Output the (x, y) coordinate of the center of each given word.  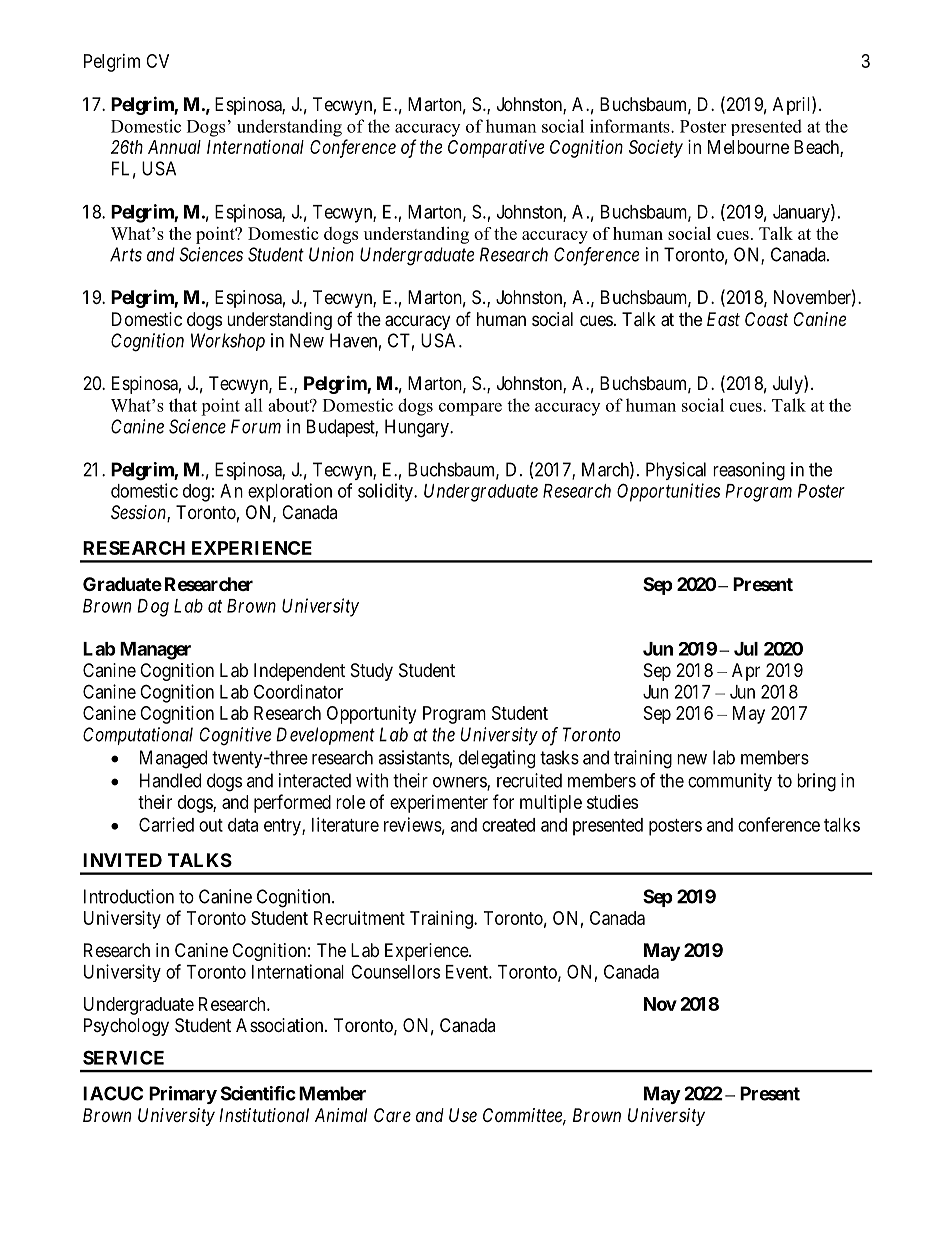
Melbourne (748, 147)
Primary (183, 1095)
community (730, 782)
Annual (174, 147)
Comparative (496, 149)
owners (460, 783)
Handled (170, 780)
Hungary (418, 428)
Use (463, 1115)
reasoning (749, 471)
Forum (256, 426)
